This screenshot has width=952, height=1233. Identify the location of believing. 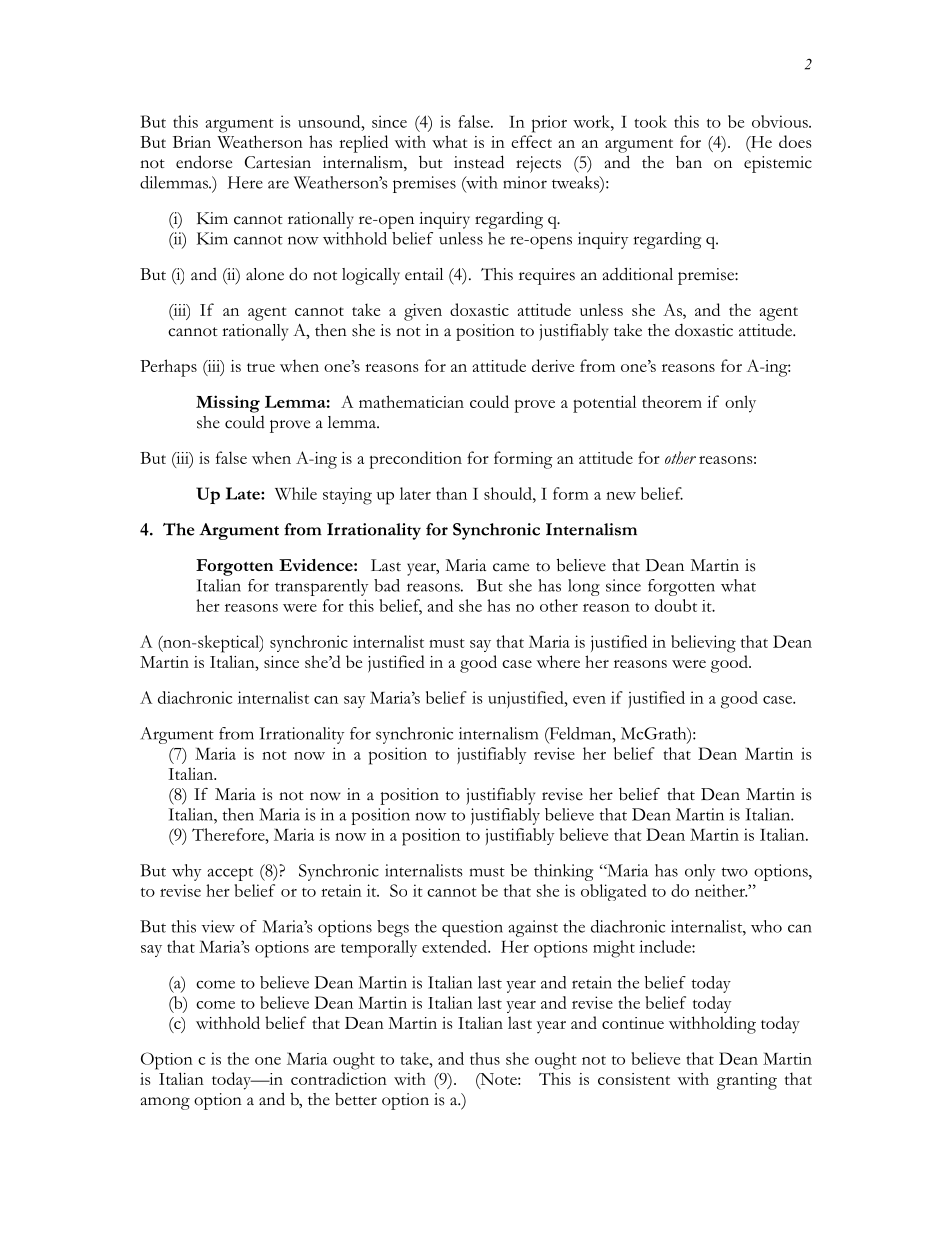
(703, 644).
